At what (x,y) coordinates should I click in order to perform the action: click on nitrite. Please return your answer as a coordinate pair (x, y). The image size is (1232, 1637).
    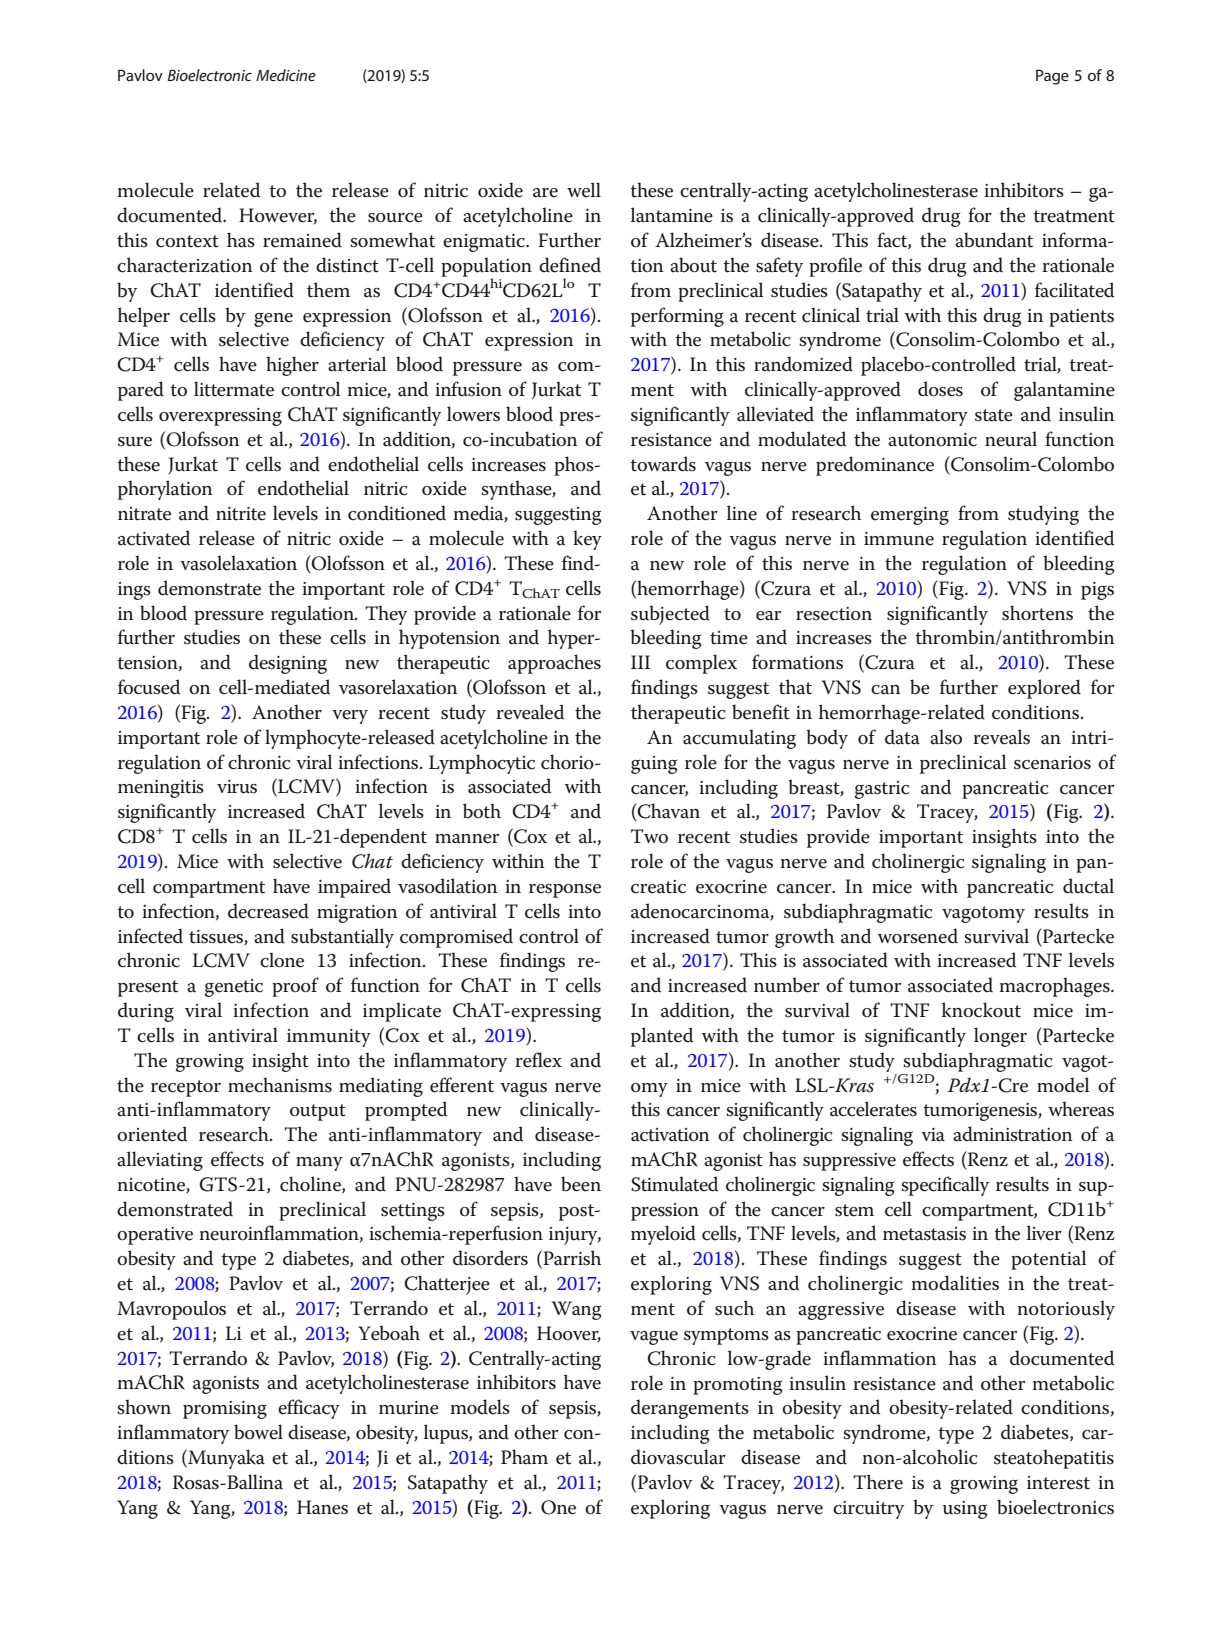
    Looking at the image, I should click on (241, 514).
